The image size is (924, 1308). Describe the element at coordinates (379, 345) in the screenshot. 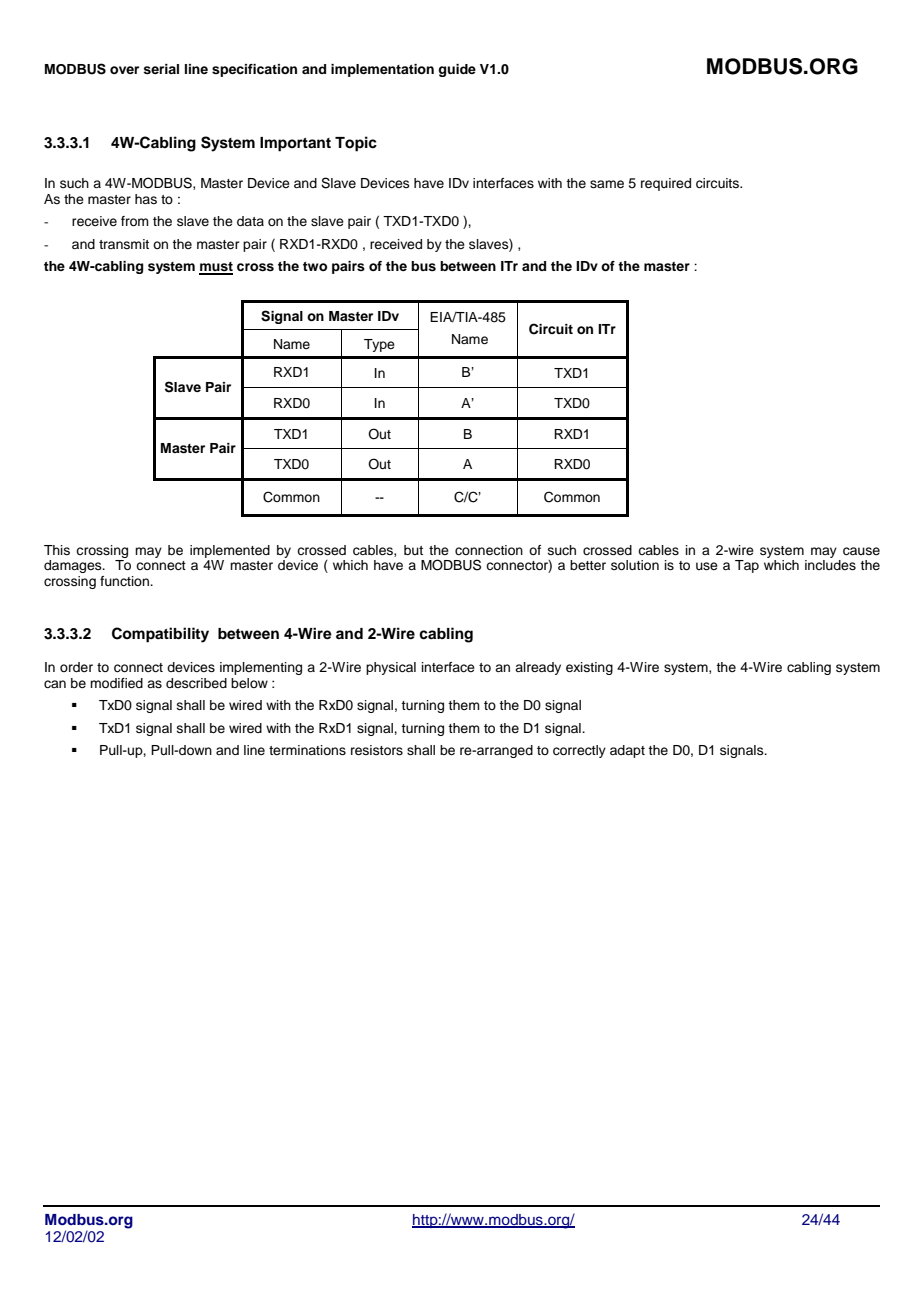

I see `Type` at that location.
